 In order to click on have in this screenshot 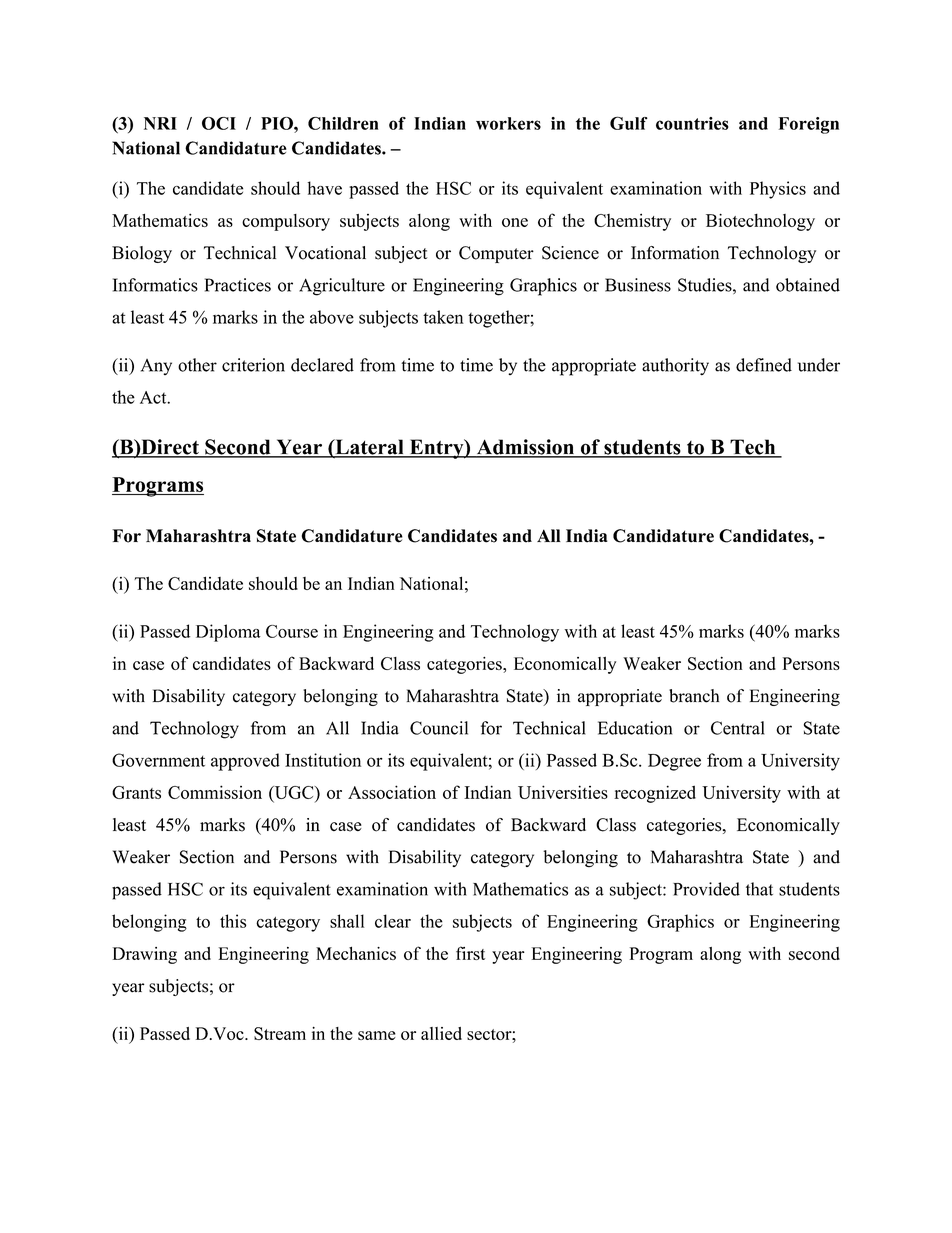, I will do `click(325, 188)`.
